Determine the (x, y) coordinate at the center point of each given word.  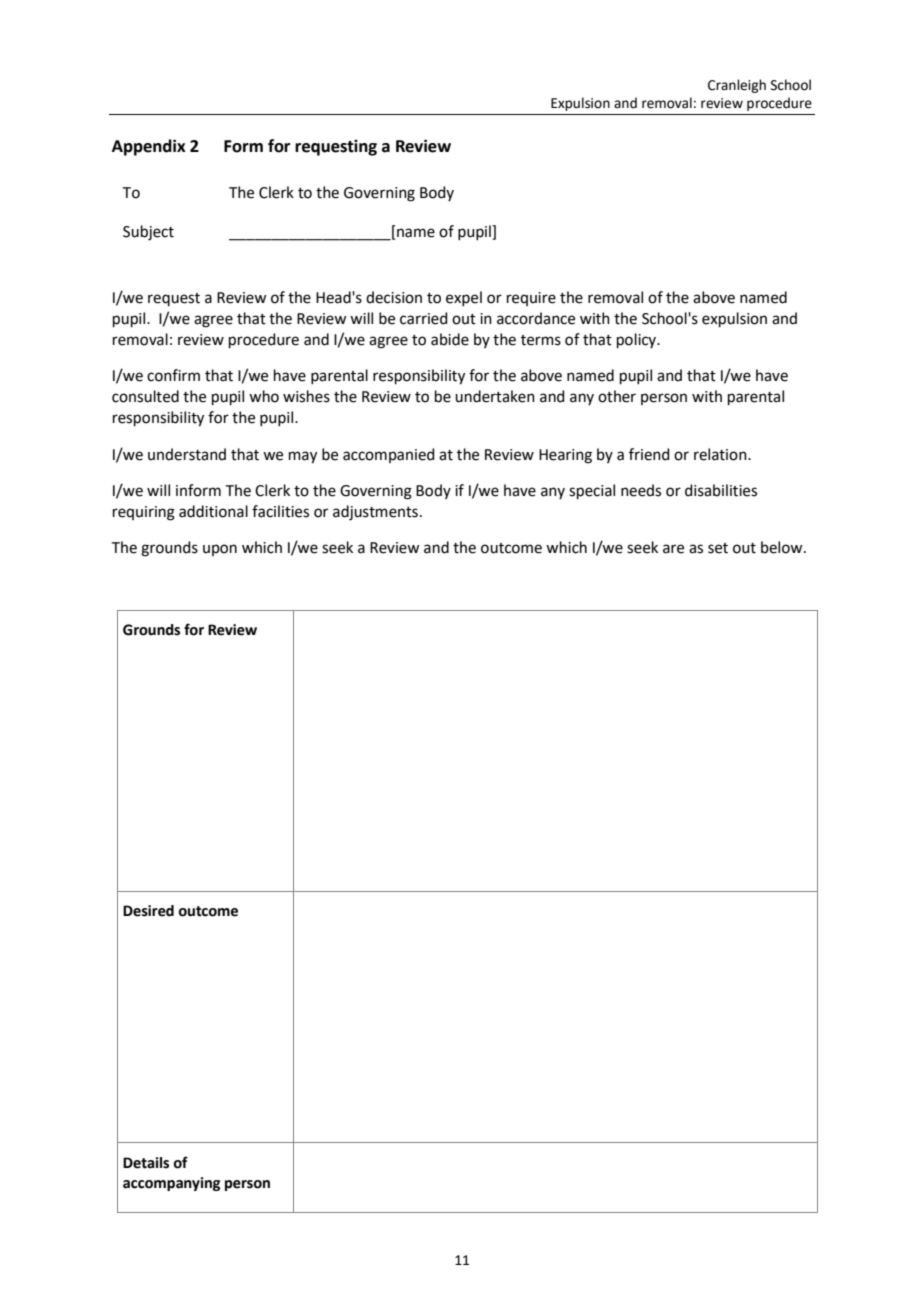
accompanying (171, 1184)
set (718, 548)
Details (146, 1163)
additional (213, 511)
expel (464, 298)
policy (638, 340)
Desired (148, 911)
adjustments (375, 513)
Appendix (149, 147)
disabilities (721, 490)
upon (220, 550)
